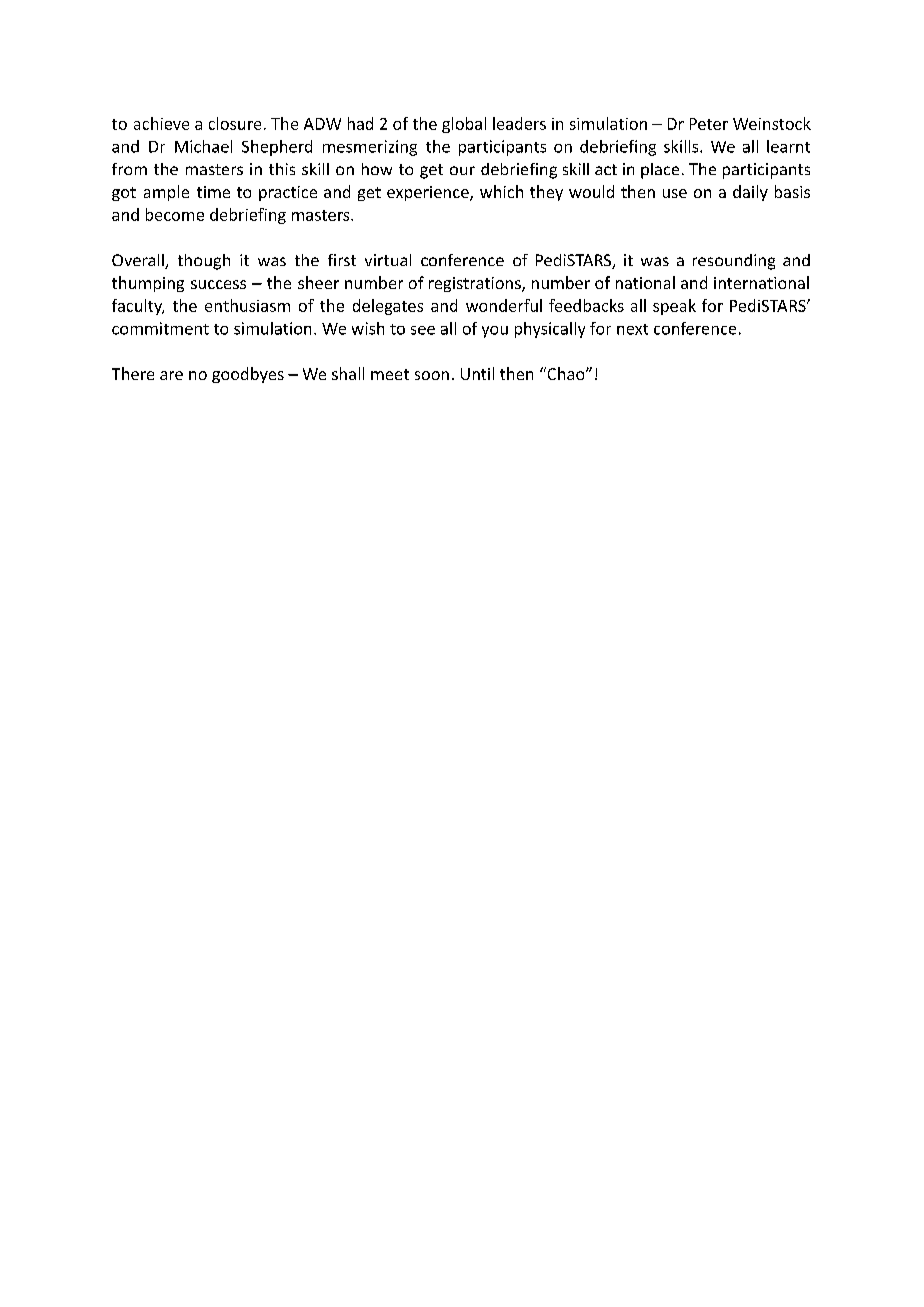  What do you see at coordinates (429, 193) in the screenshot?
I see `experience` at bounding box center [429, 193].
